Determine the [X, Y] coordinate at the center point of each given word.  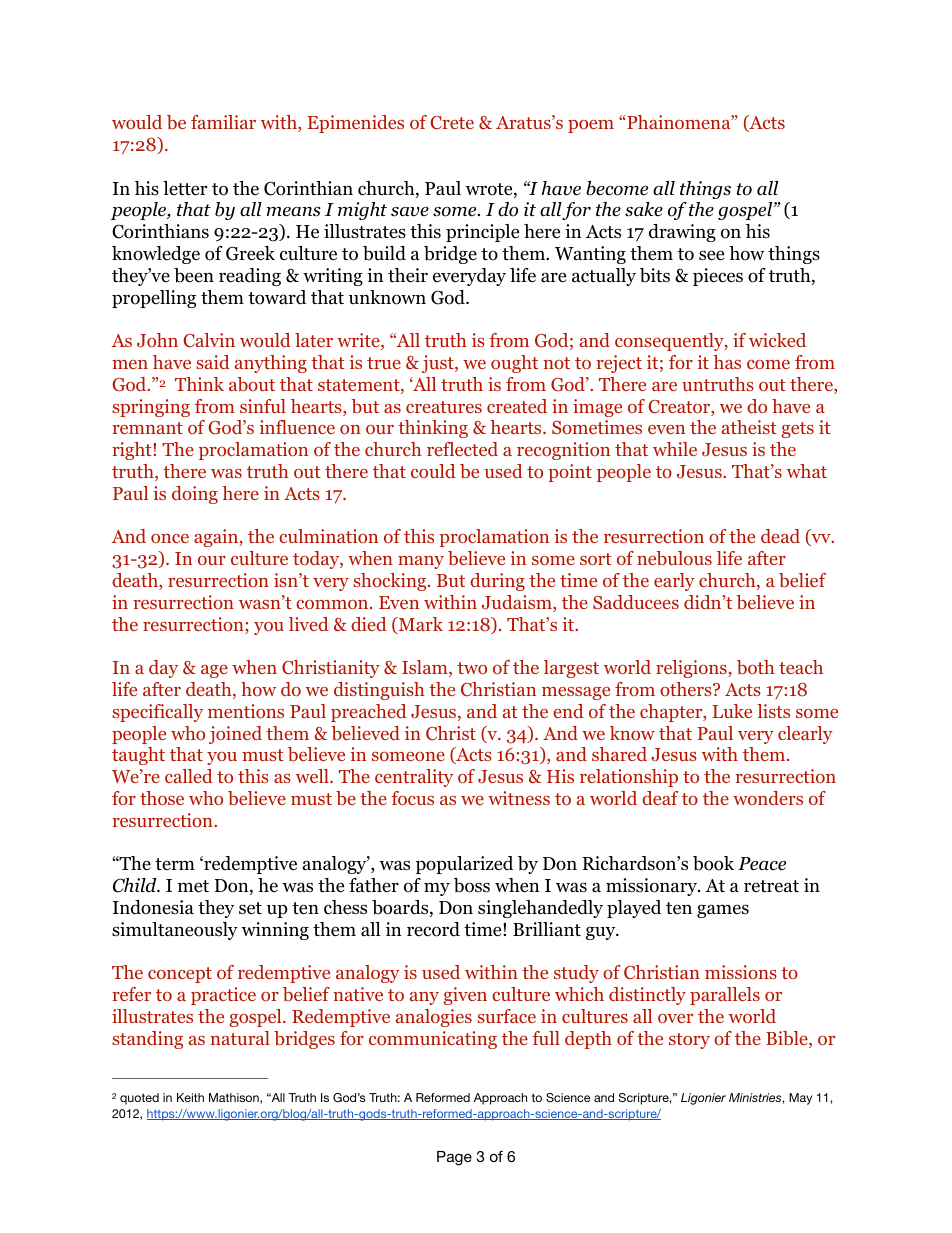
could [433, 471]
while [675, 449]
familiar [223, 122]
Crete [452, 123]
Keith [190, 1097]
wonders [768, 798]
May [800, 1099]
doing [195, 495]
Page [454, 1158]
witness [519, 798]
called [189, 776]
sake [644, 209]
